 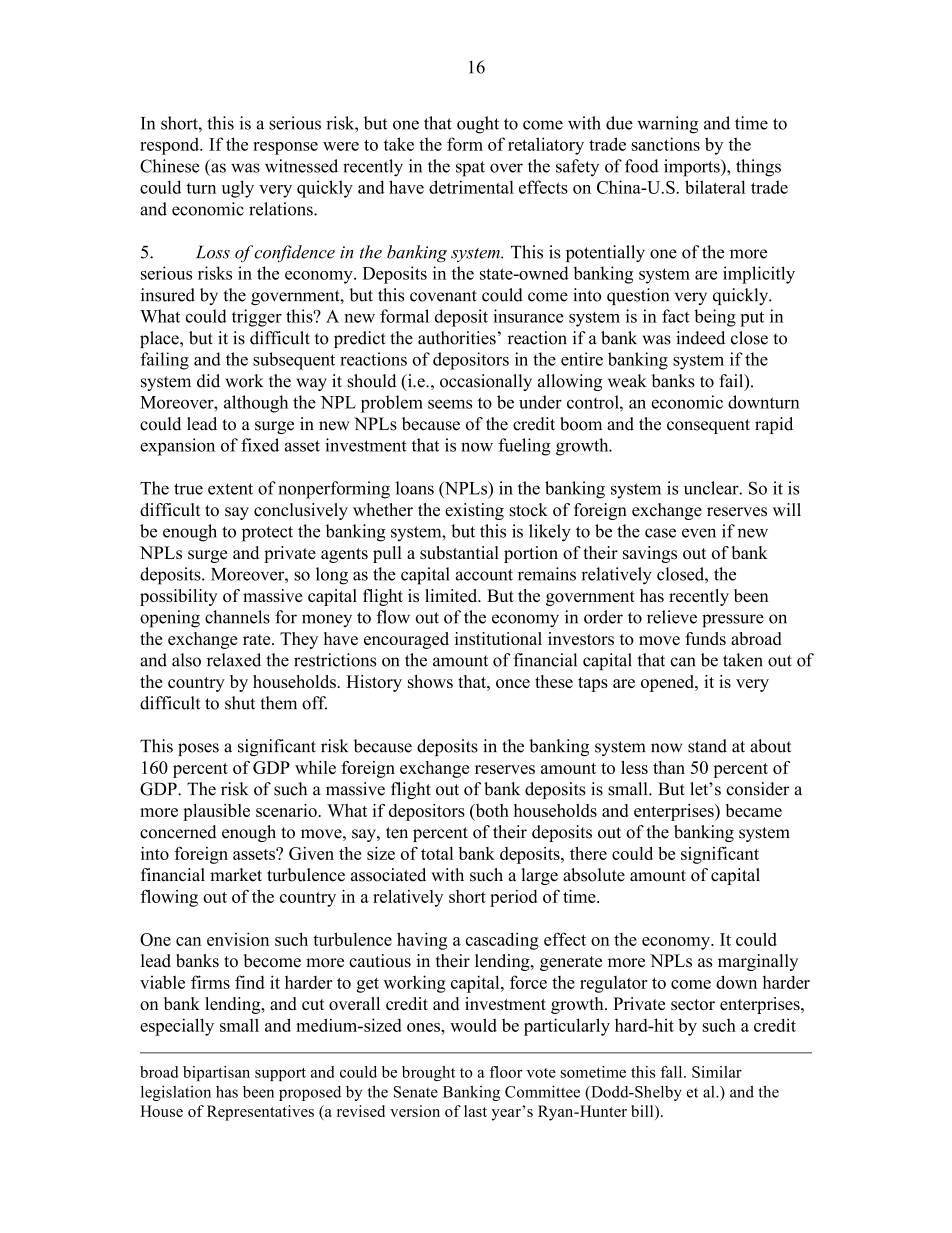 I want to click on both, so click(x=491, y=810).
